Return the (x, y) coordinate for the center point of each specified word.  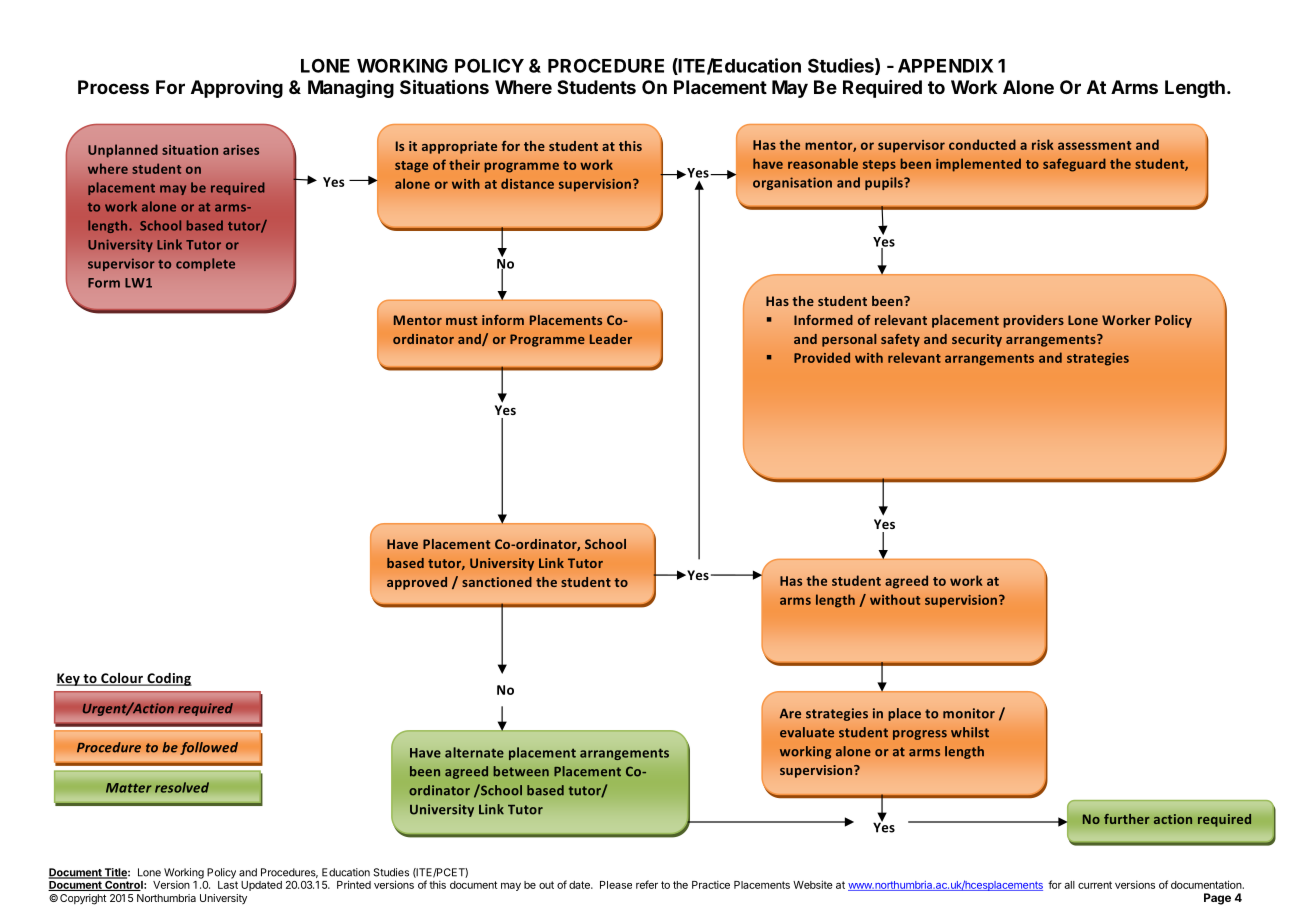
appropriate (459, 147)
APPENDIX (945, 66)
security (977, 340)
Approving (237, 89)
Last (228, 885)
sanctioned (497, 582)
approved (417, 583)
